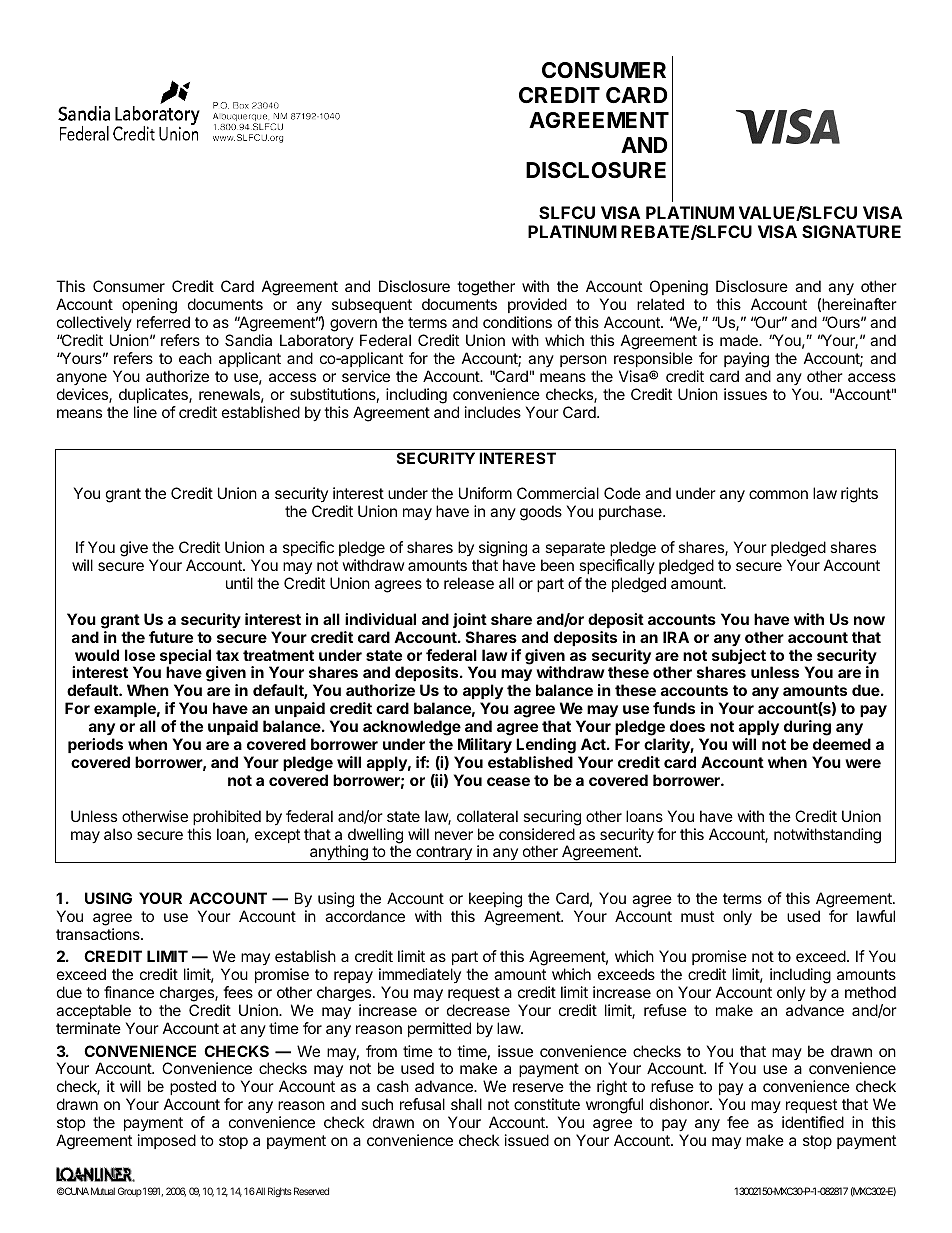 This screenshot has width=952, height=1233. Describe the element at coordinates (466, 1104) in the screenshot. I see `shall` at that location.
